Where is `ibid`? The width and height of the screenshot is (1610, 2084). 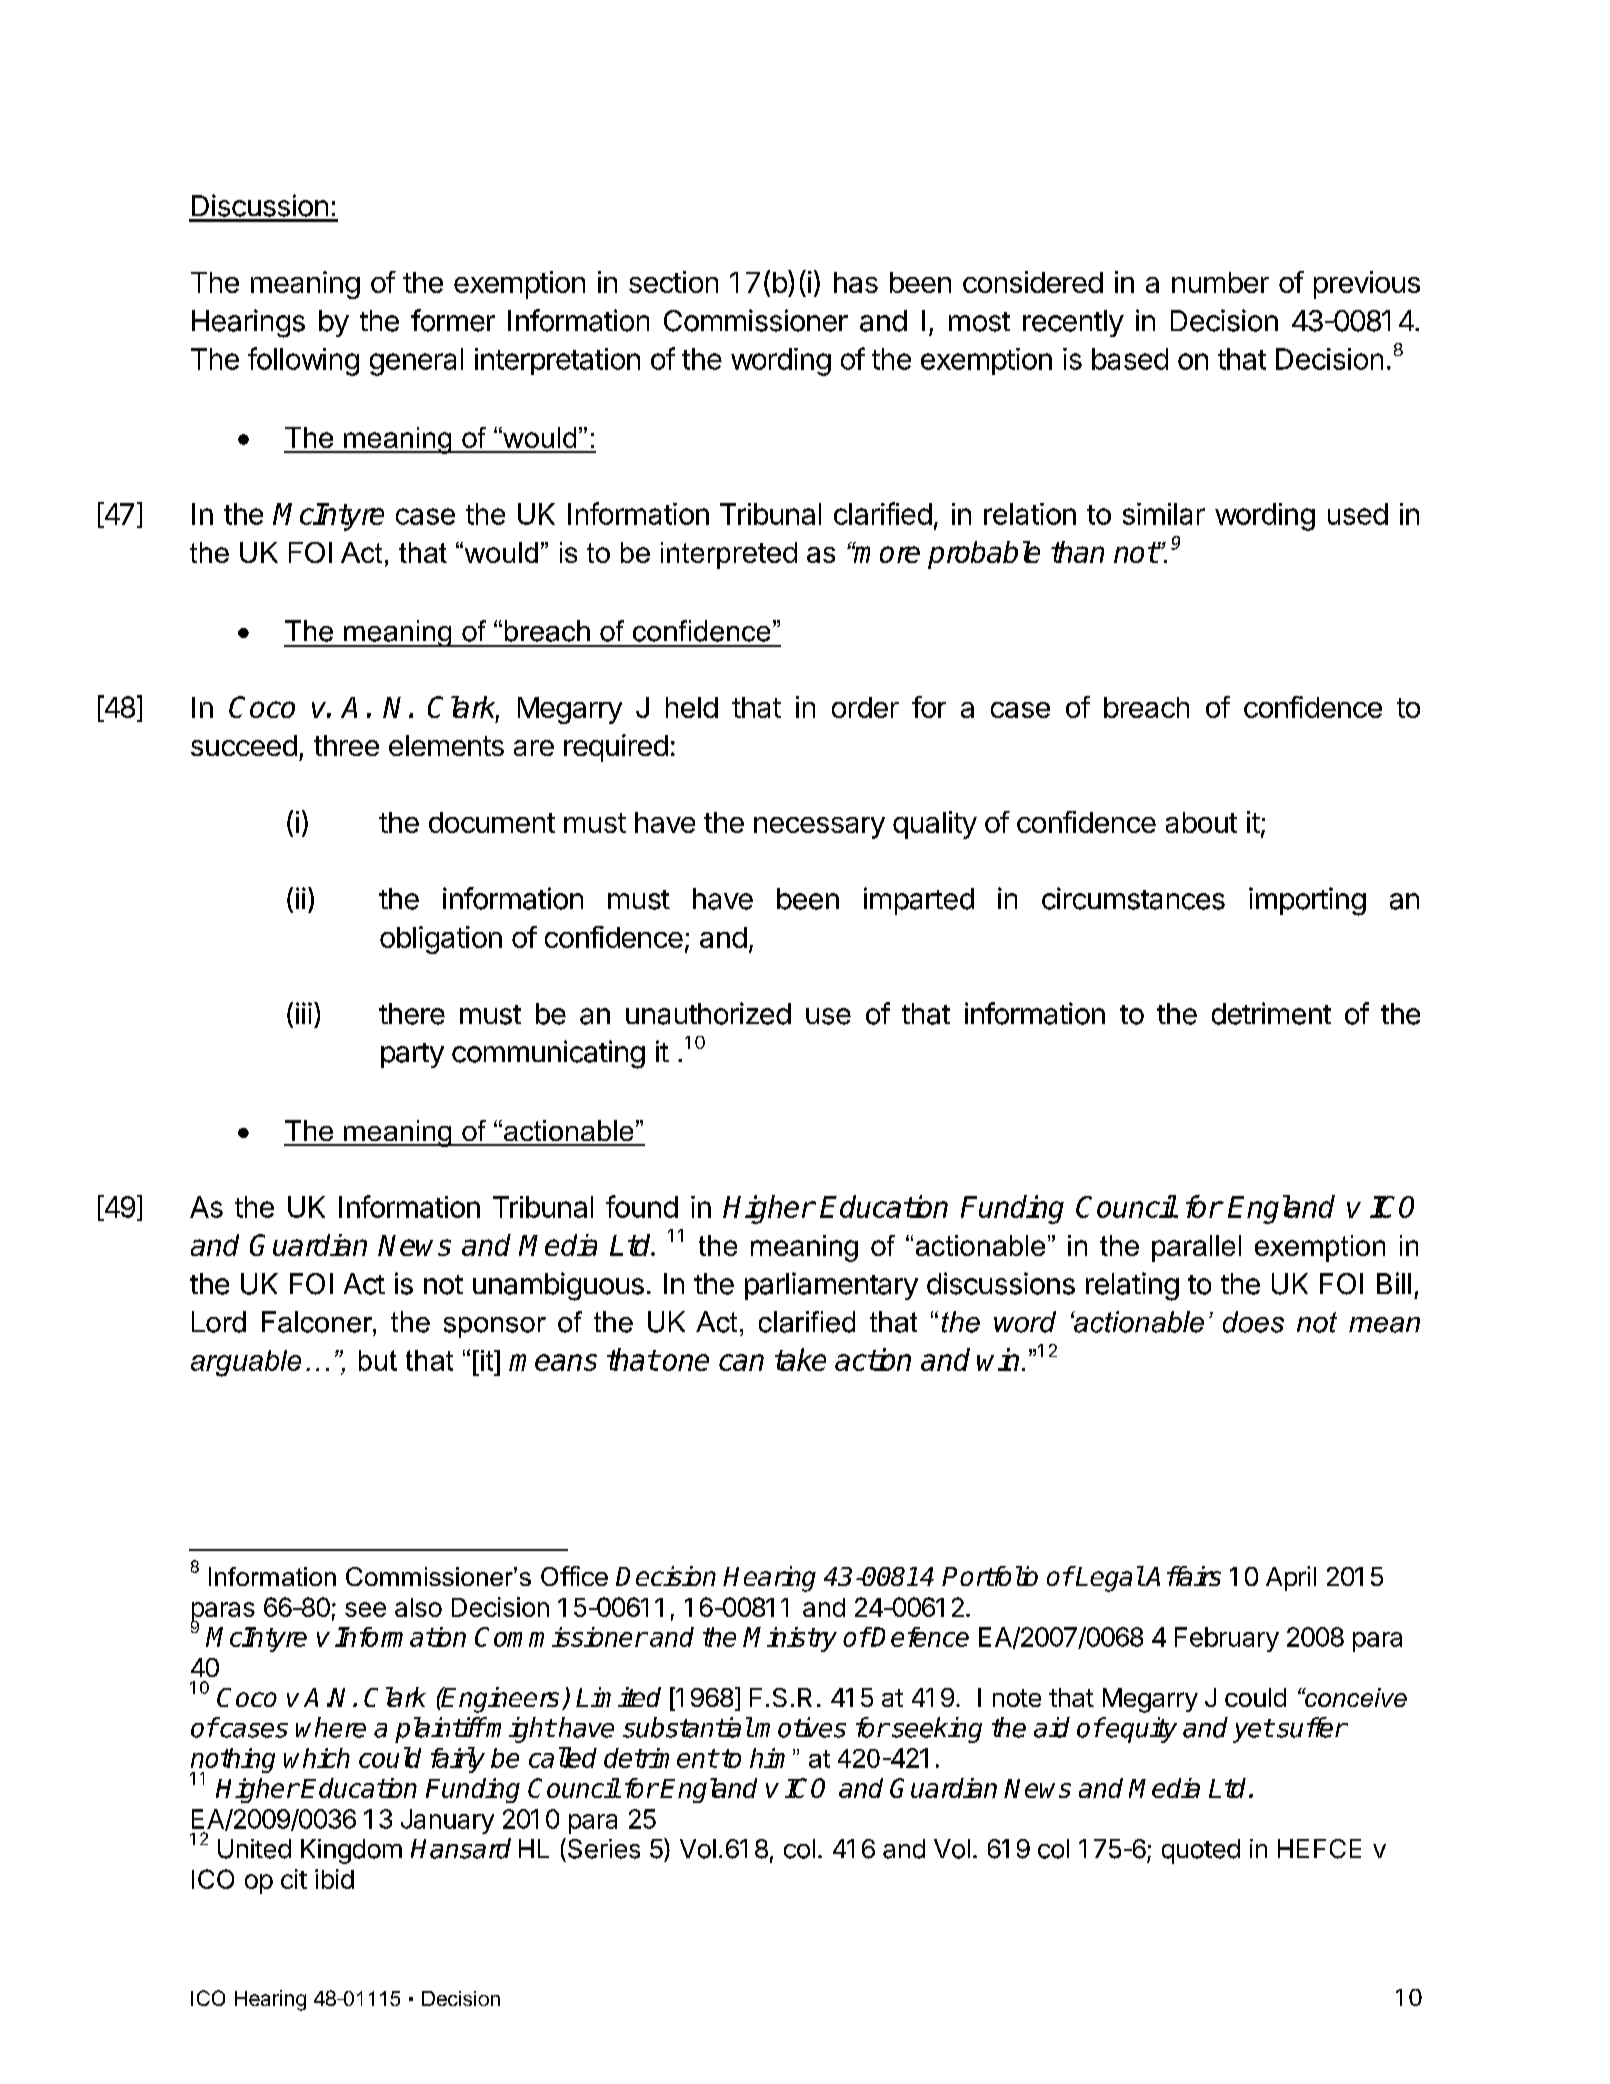
ibid is located at coordinates (334, 1879).
